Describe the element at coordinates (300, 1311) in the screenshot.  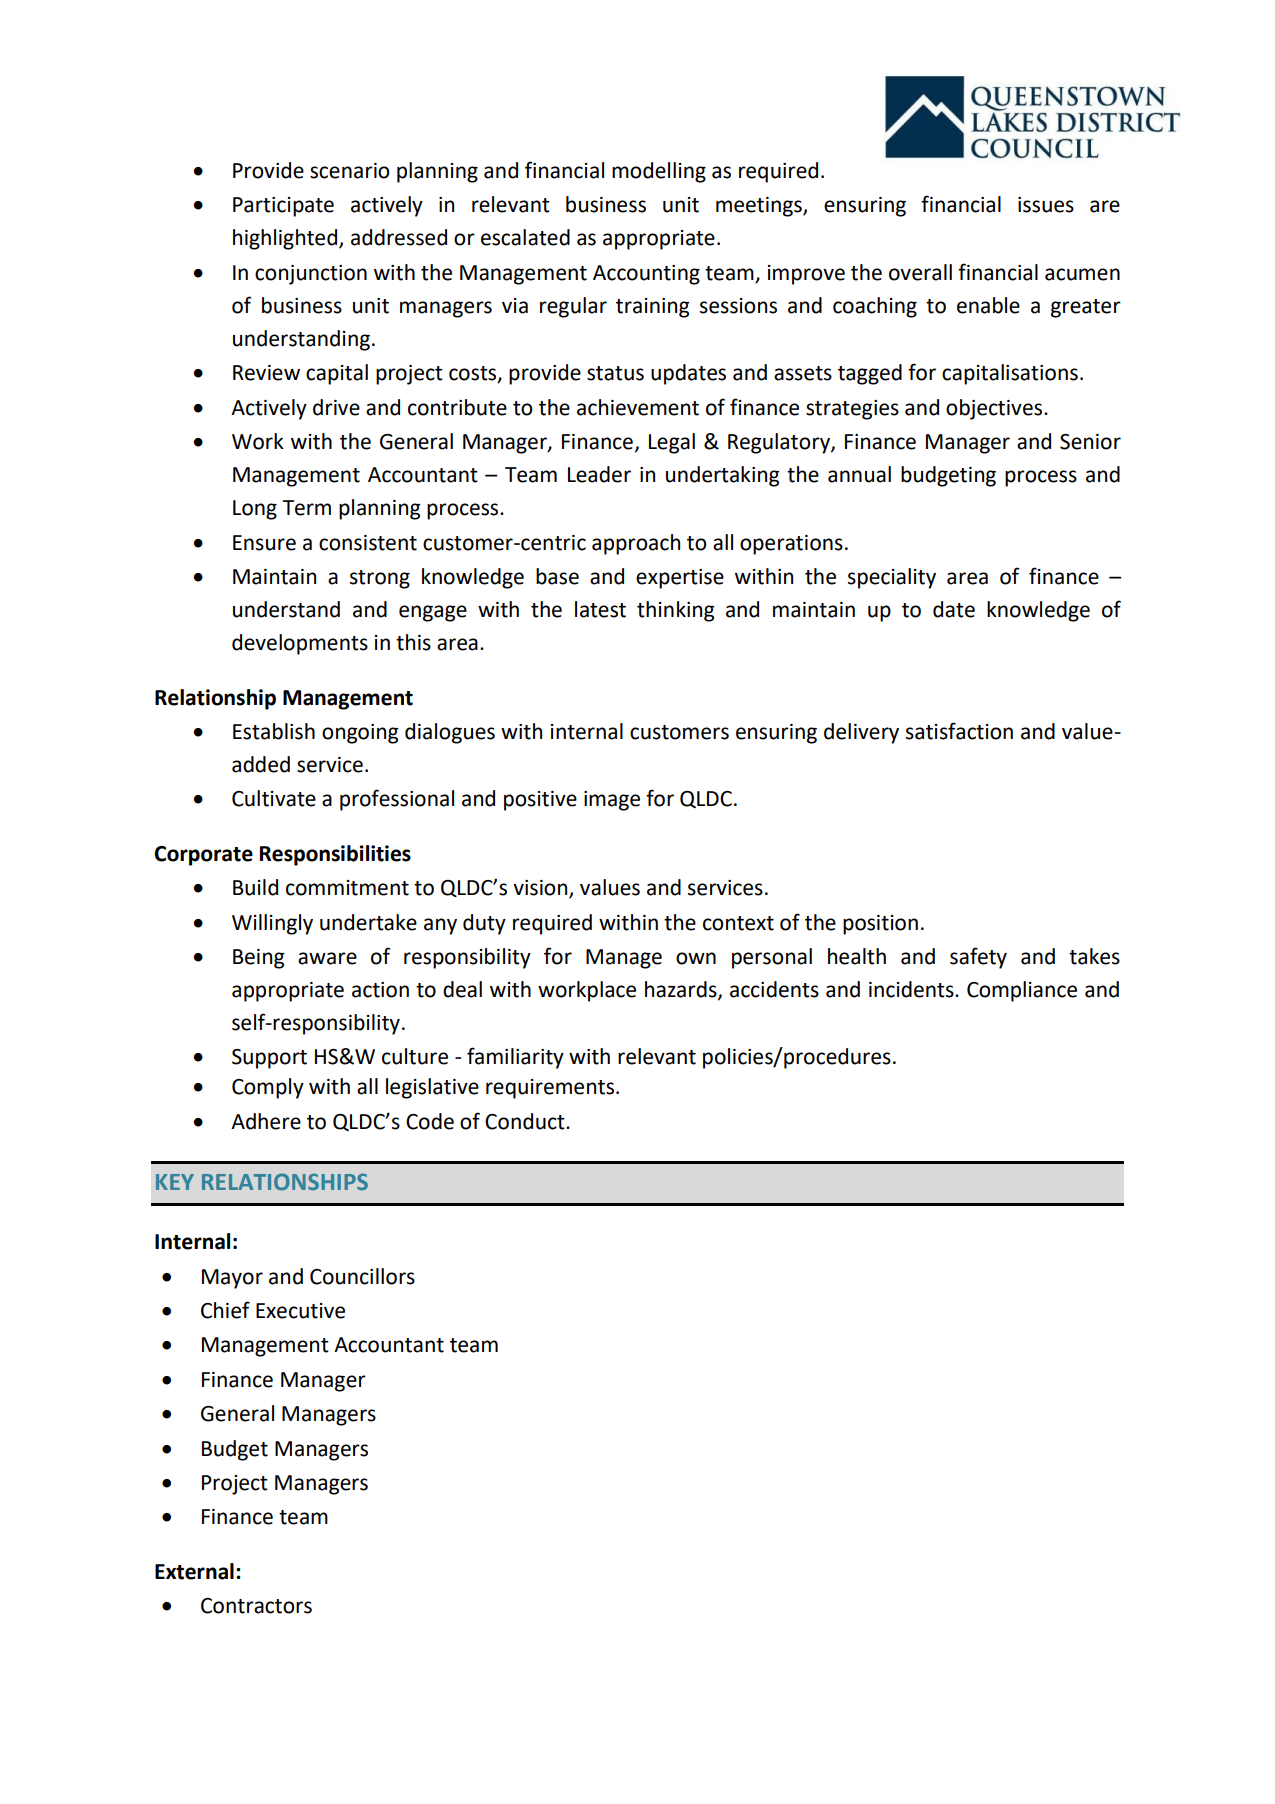
I see `Executive` at that location.
